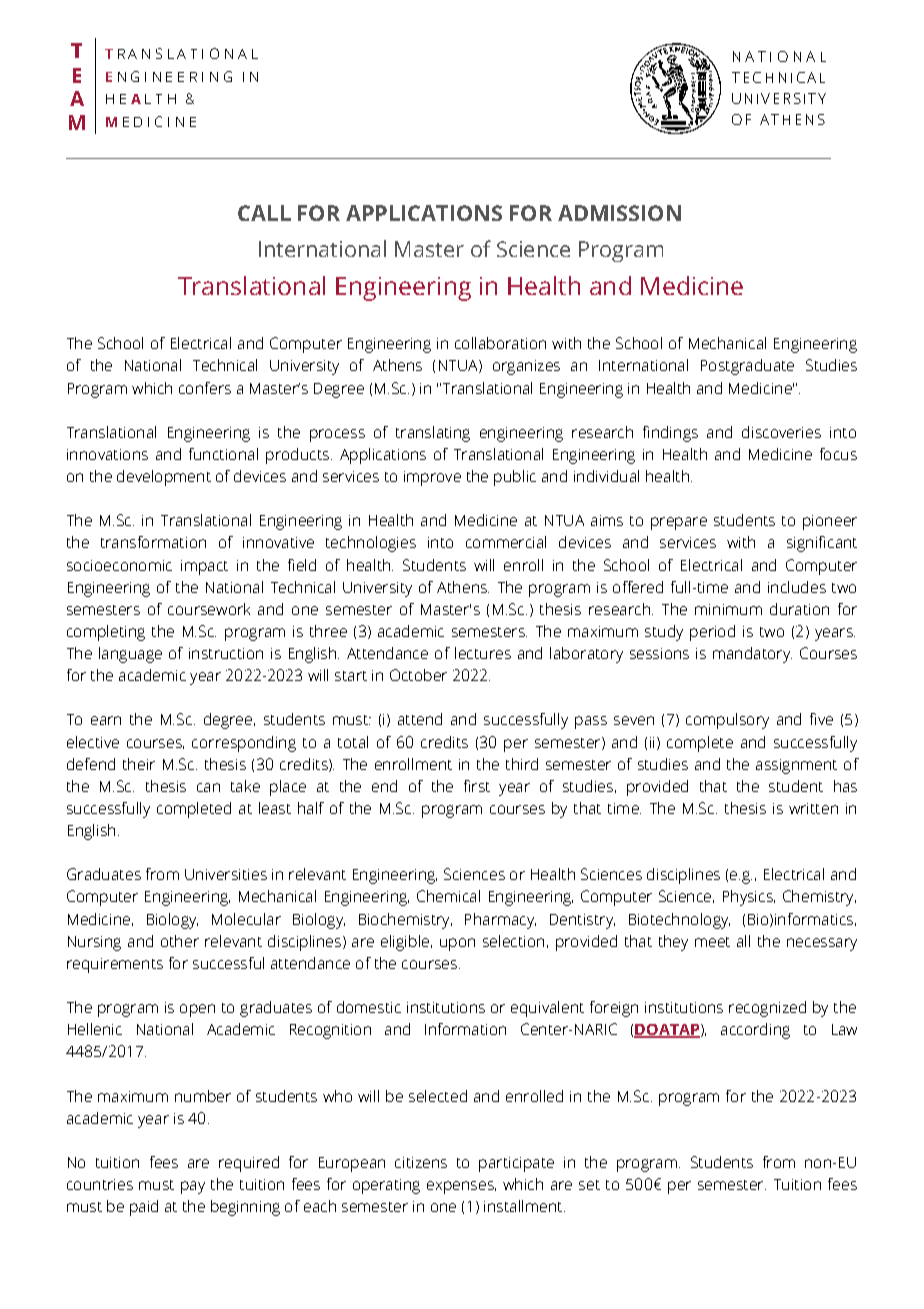 The image size is (924, 1309). I want to click on earn, so click(106, 720).
